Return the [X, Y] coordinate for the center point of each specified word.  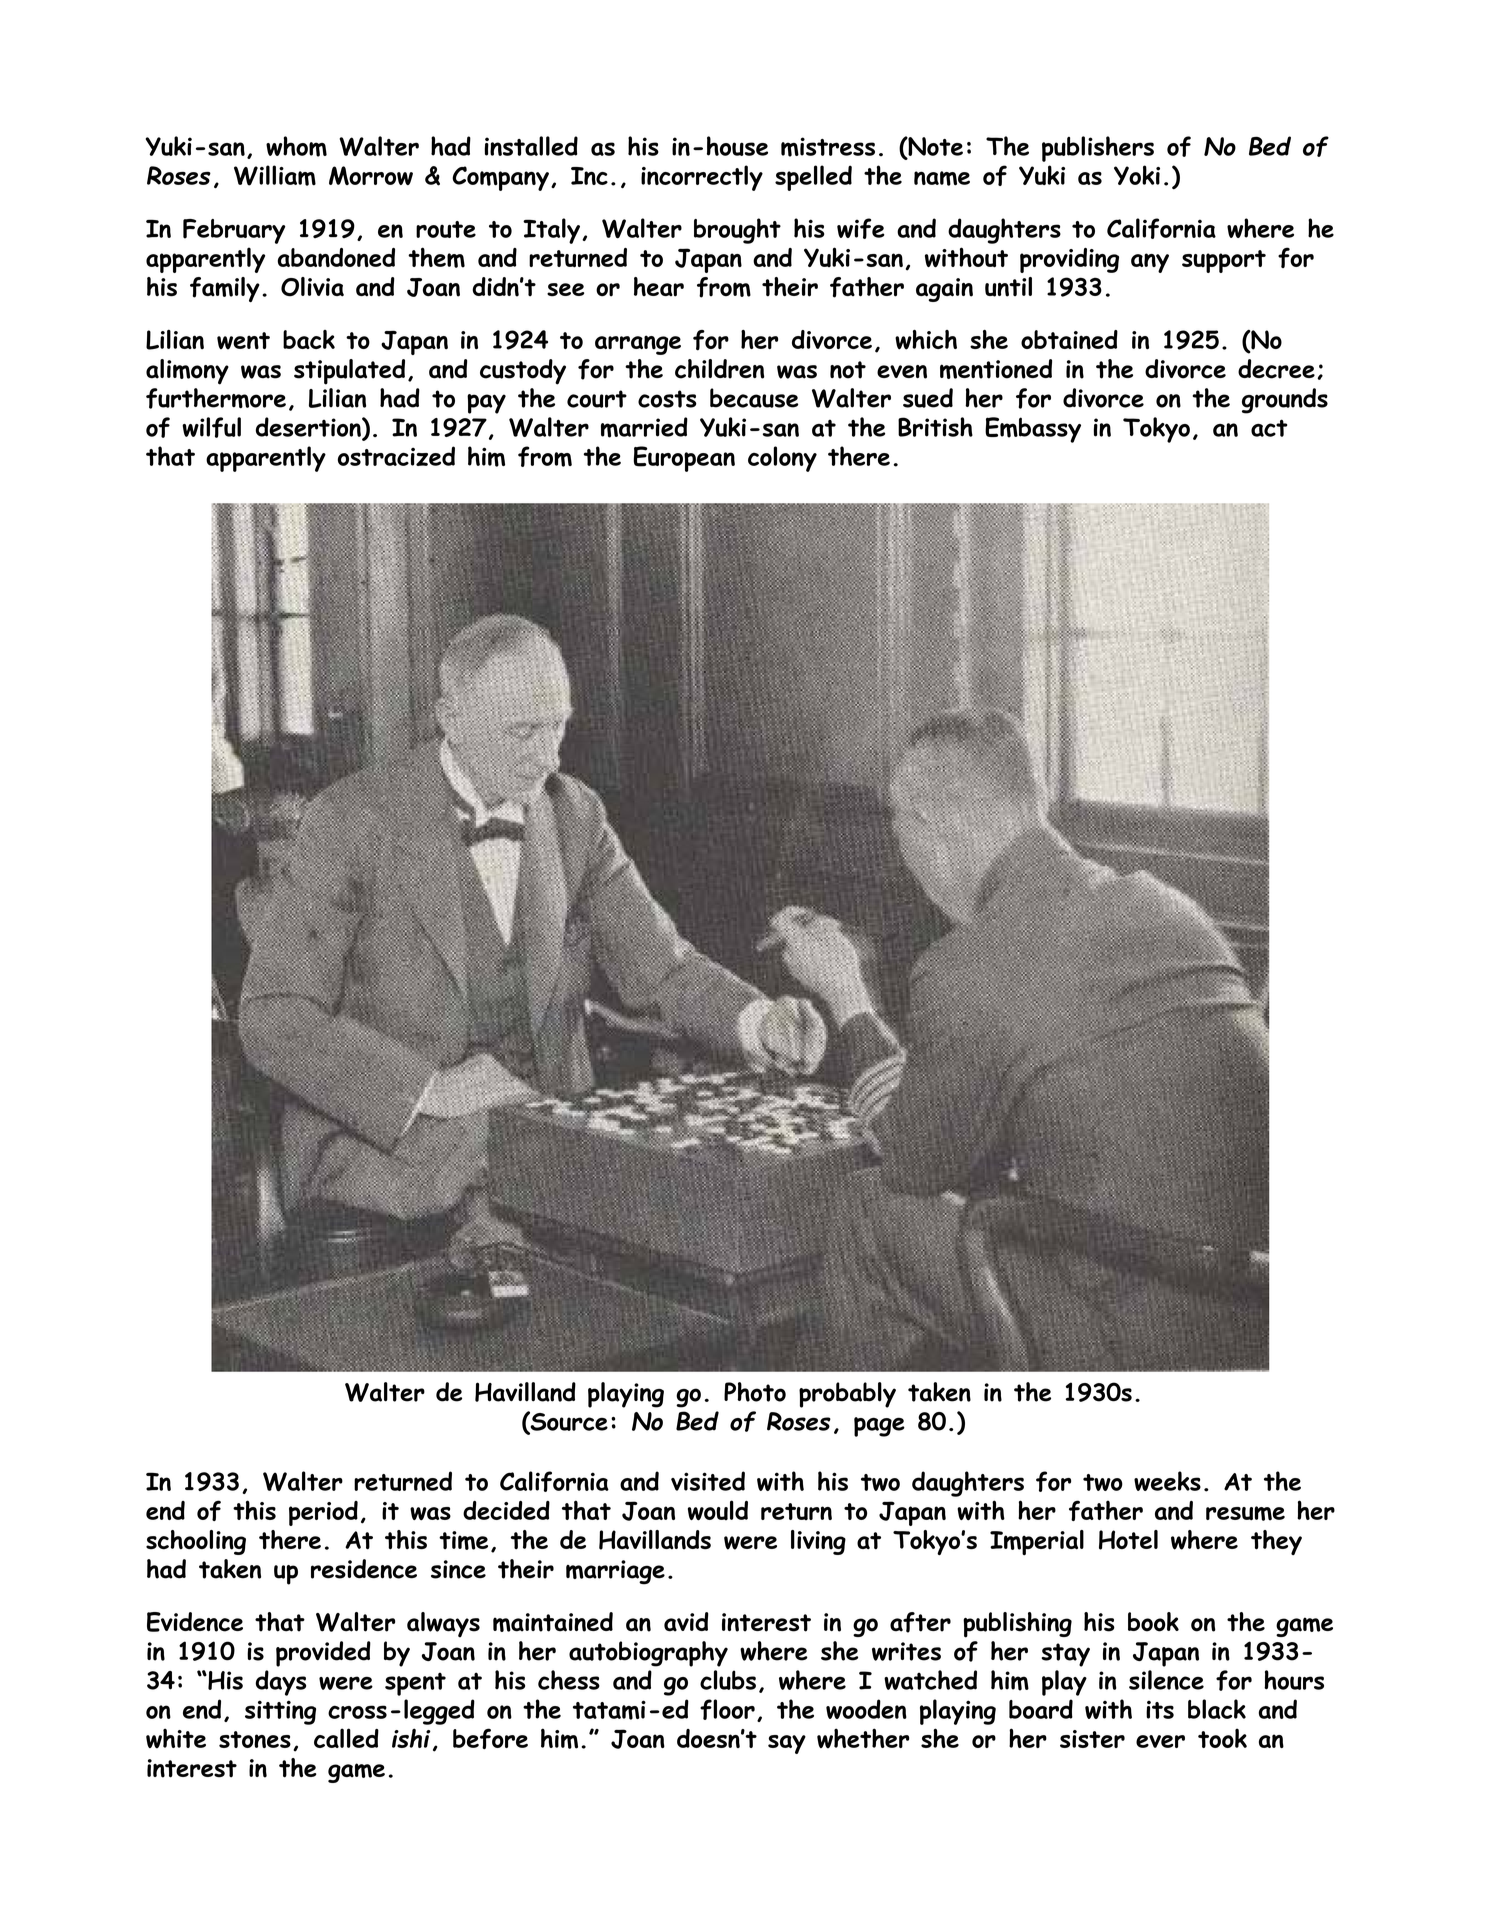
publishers [1098, 149]
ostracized [396, 456]
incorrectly [702, 178]
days [280, 1683]
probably [847, 1395]
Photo [755, 1392]
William [275, 175]
